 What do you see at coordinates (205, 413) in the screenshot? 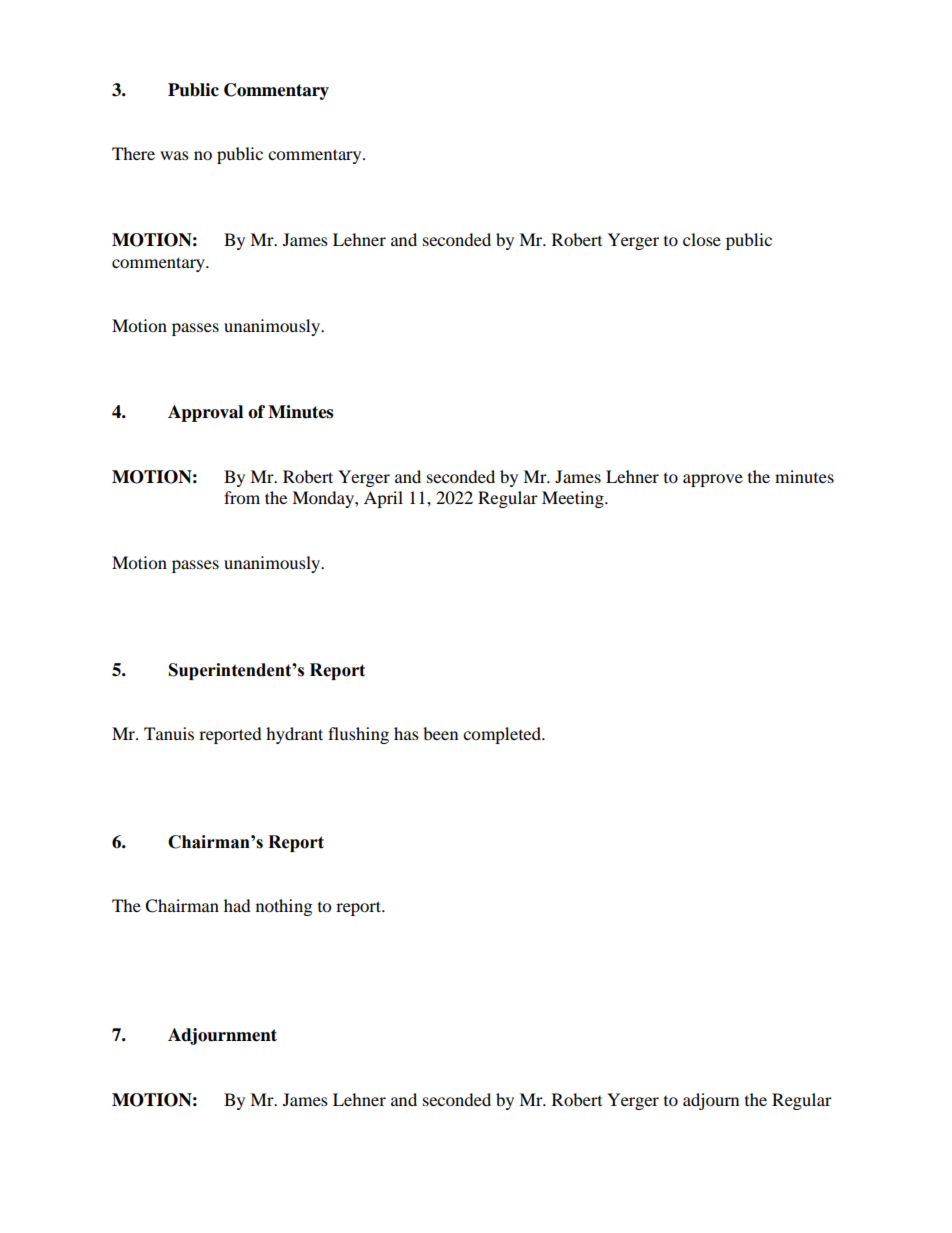
I see `Approval` at bounding box center [205, 413].
